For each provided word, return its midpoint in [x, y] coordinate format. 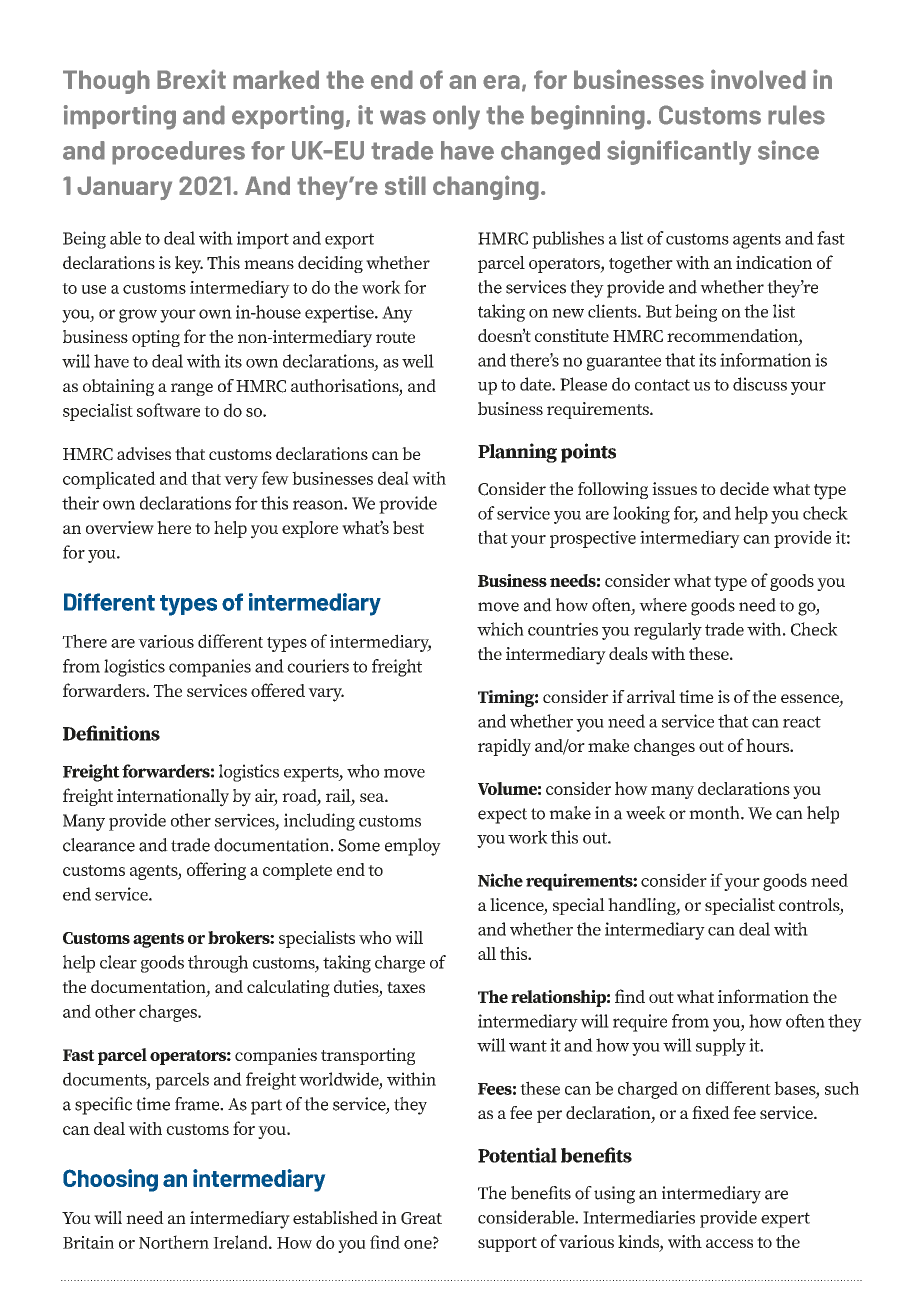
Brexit [191, 79]
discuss [760, 384]
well [418, 361]
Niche [500, 880]
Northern [174, 1242]
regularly [668, 631]
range [192, 389]
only [456, 117]
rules [796, 115]
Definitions [111, 733]
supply [721, 1047]
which [500, 629]
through [218, 964]
